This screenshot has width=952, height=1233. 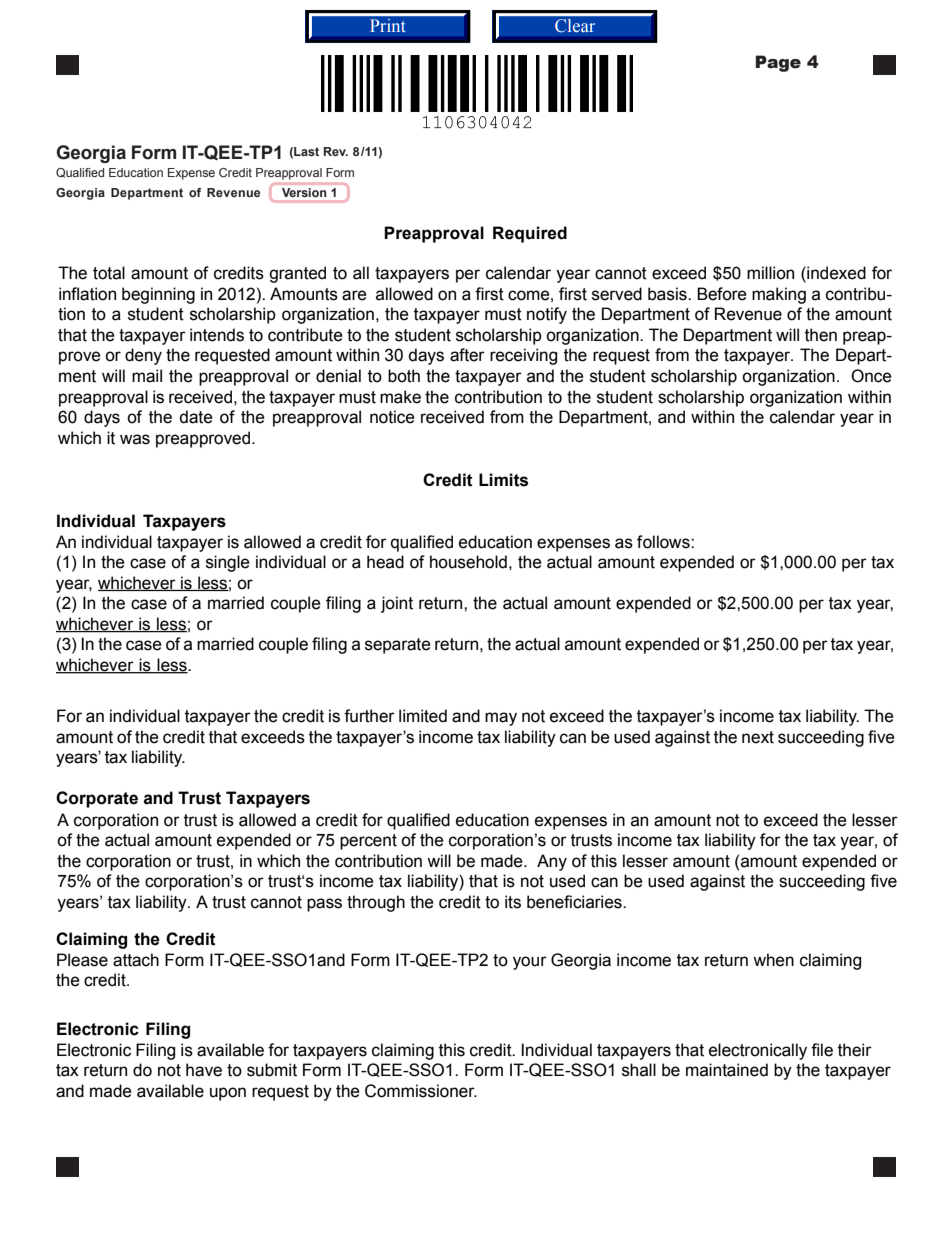 I want to click on may, so click(x=501, y=719).
